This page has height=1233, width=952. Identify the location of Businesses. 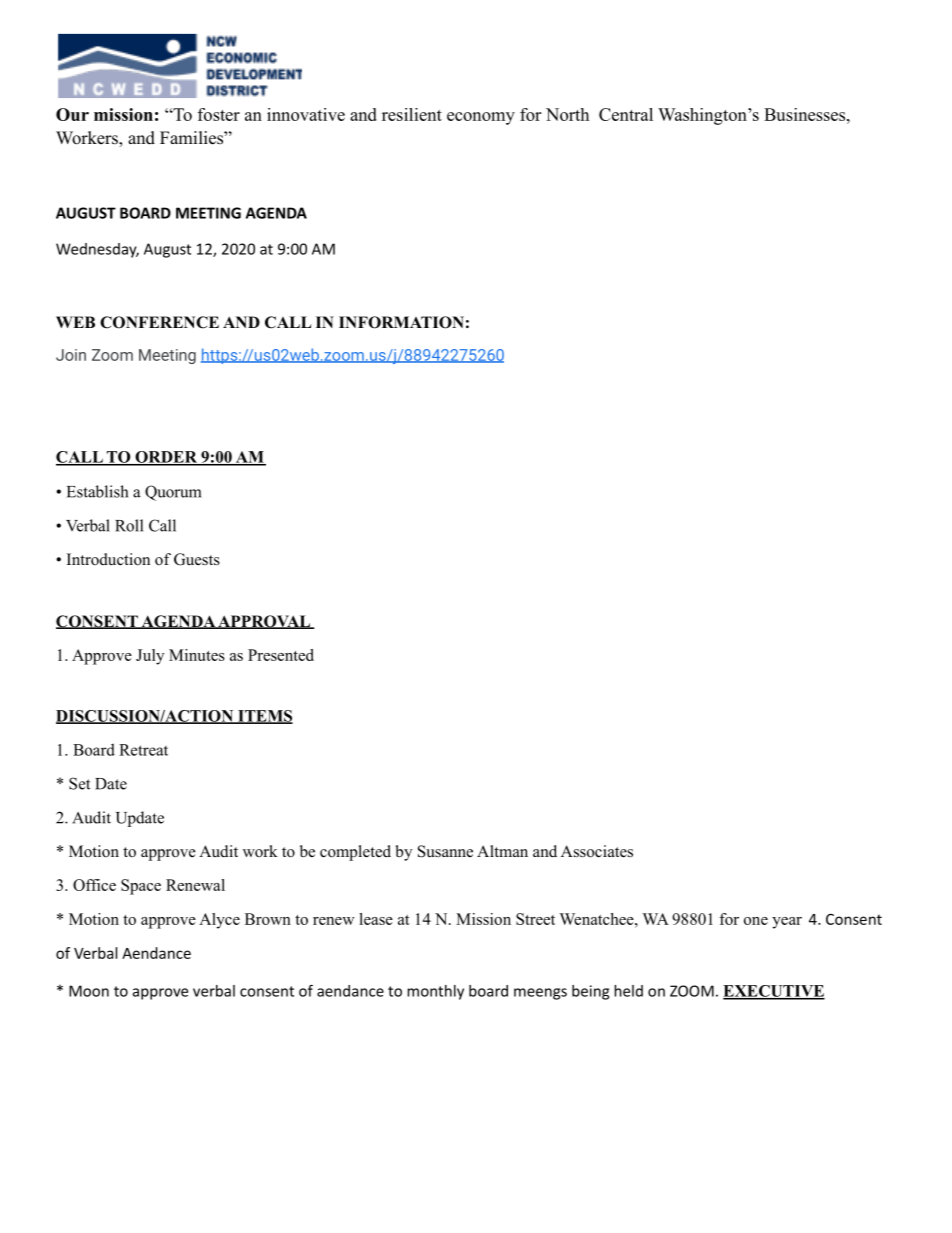
(806, 114).
